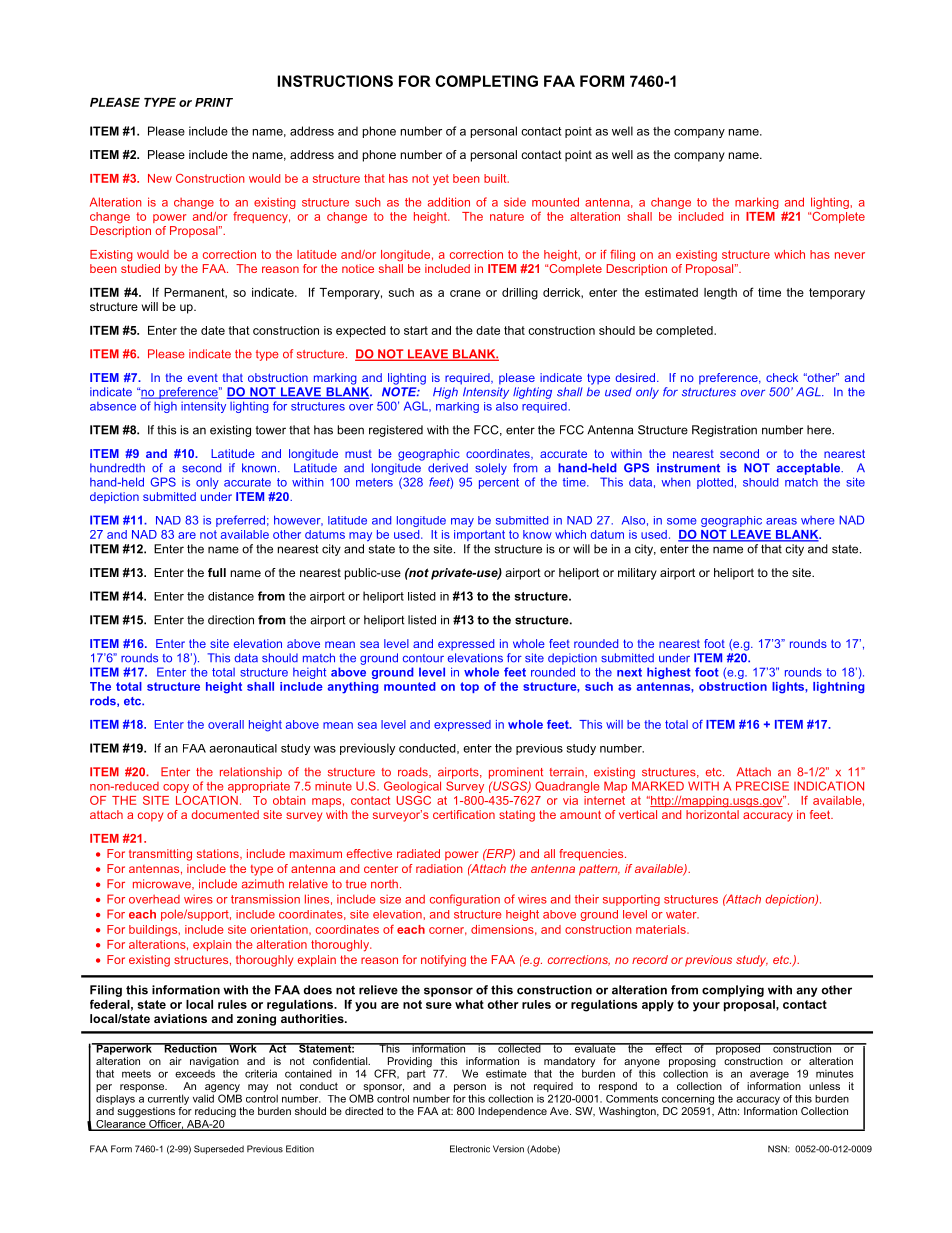 This document has height=1233, width=952. I want to click on event, so click(203, 378).
